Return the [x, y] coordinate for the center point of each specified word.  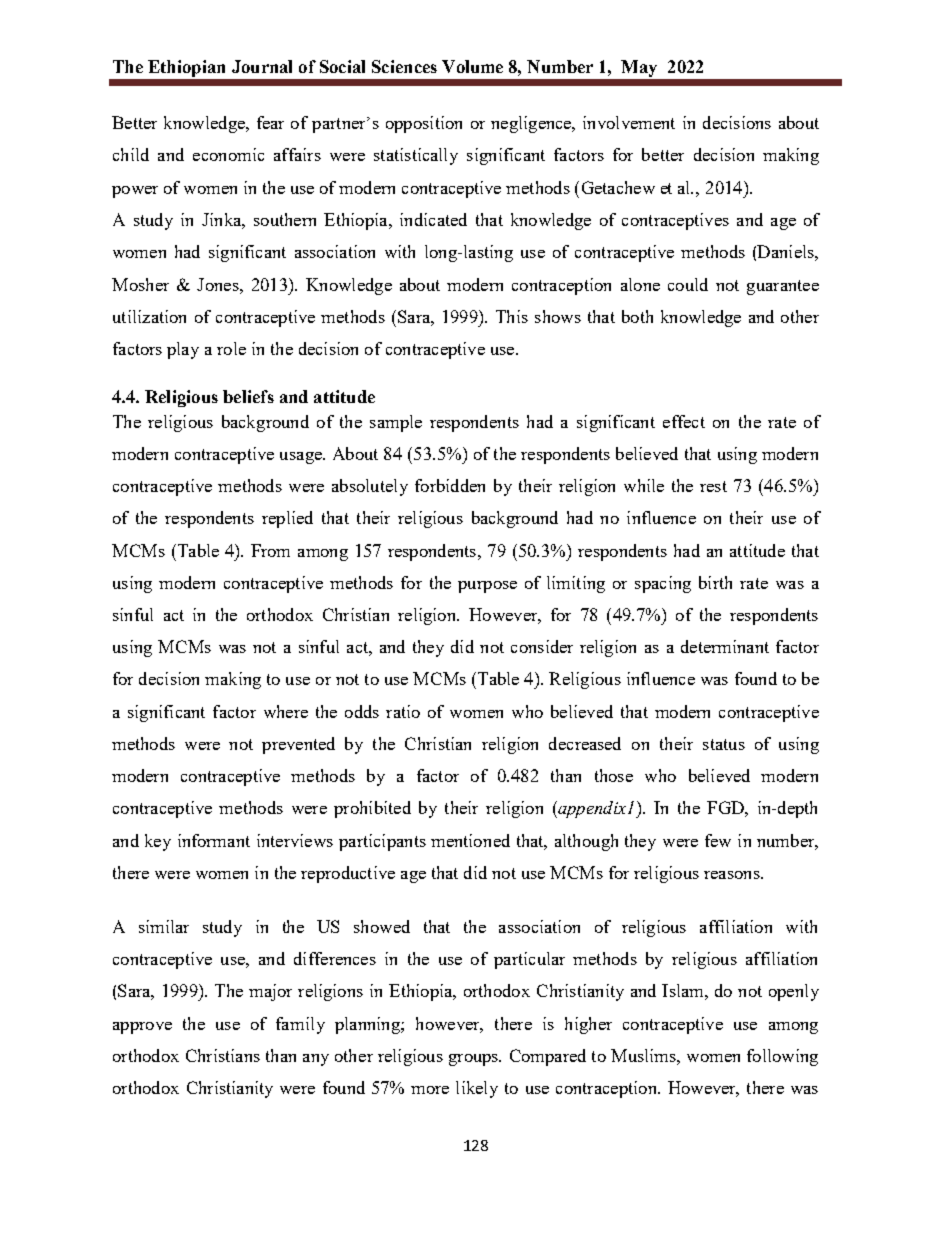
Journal [262, 66]
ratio [403, 711]
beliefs [248, 396]
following [782, 1057]
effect [684, 421]
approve [142, 1028]
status [724, 744]
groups [475, 1060]
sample [396, 423]
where [286, 711]
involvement [629, 122]
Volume [472, 66]
